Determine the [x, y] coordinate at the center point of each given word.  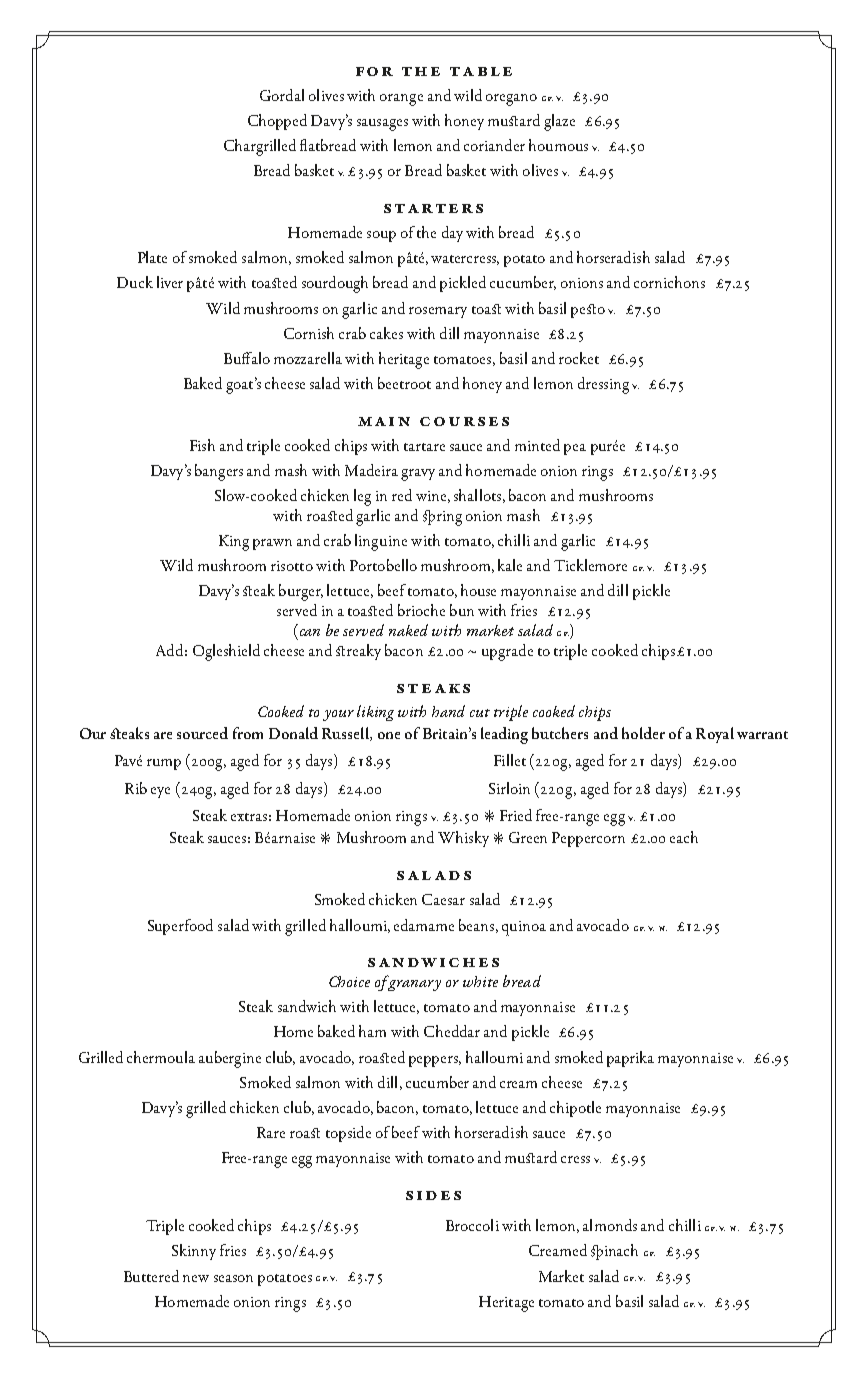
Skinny [194, 1252]
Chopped [277, 122]
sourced [202, 733]
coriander [494, 145]
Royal [715, 735]
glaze [559, 122]
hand [448, 711]
